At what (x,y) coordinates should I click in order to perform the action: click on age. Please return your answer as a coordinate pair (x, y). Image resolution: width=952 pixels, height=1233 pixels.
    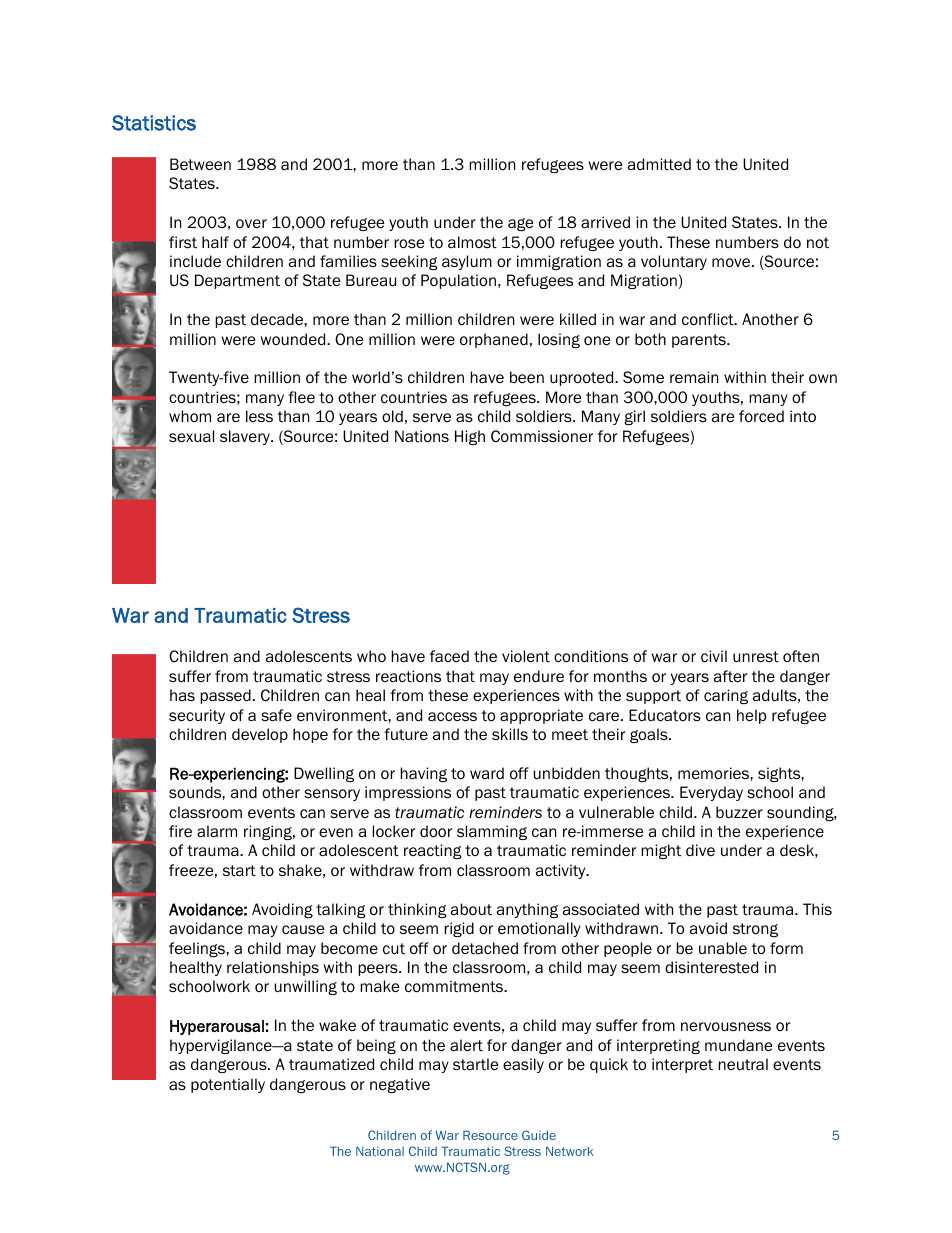
    Looking at the image, I should click on (520, 224).
